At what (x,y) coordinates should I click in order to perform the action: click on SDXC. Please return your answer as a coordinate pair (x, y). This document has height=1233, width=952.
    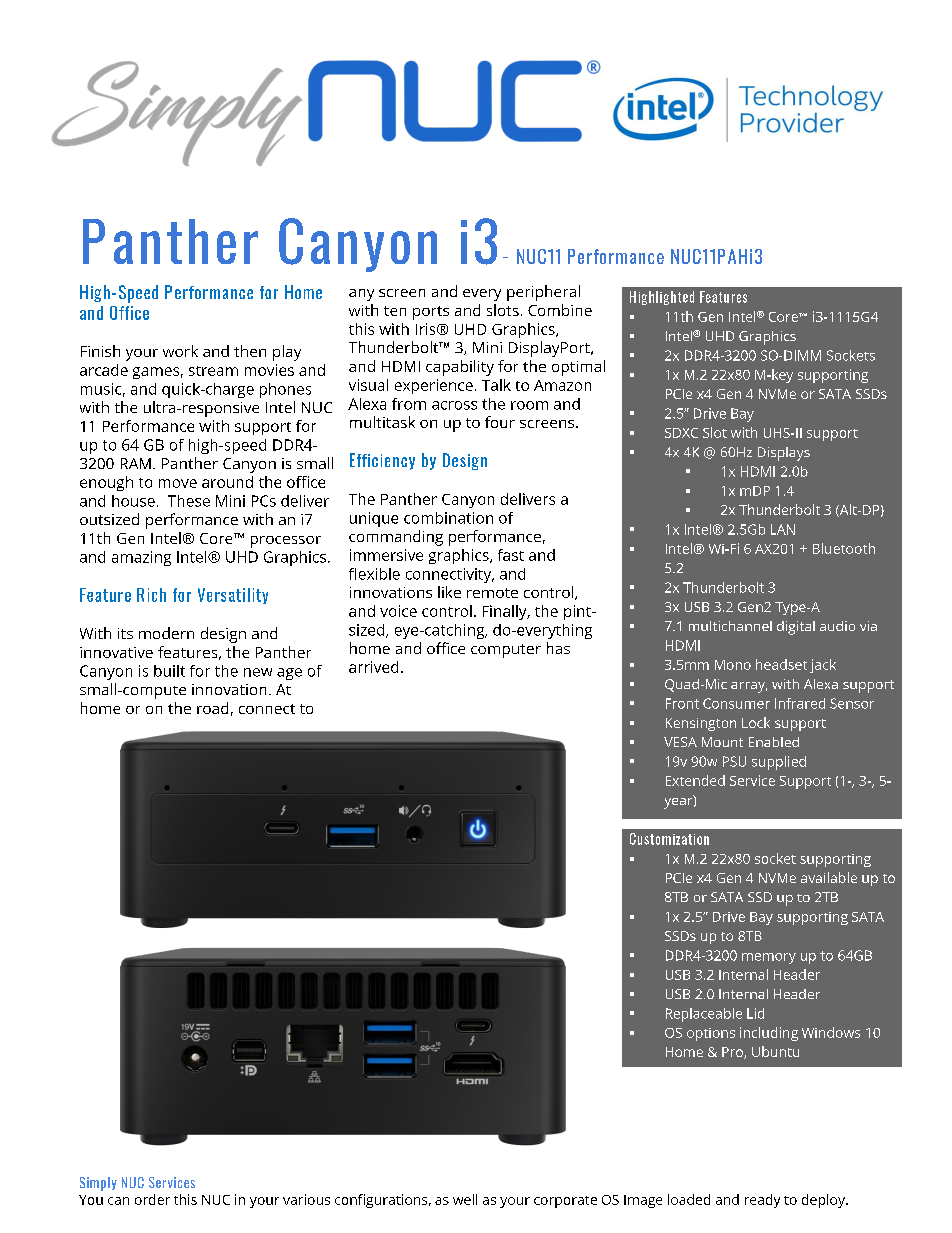
    Looking at the image, I should click on (681, 433).
